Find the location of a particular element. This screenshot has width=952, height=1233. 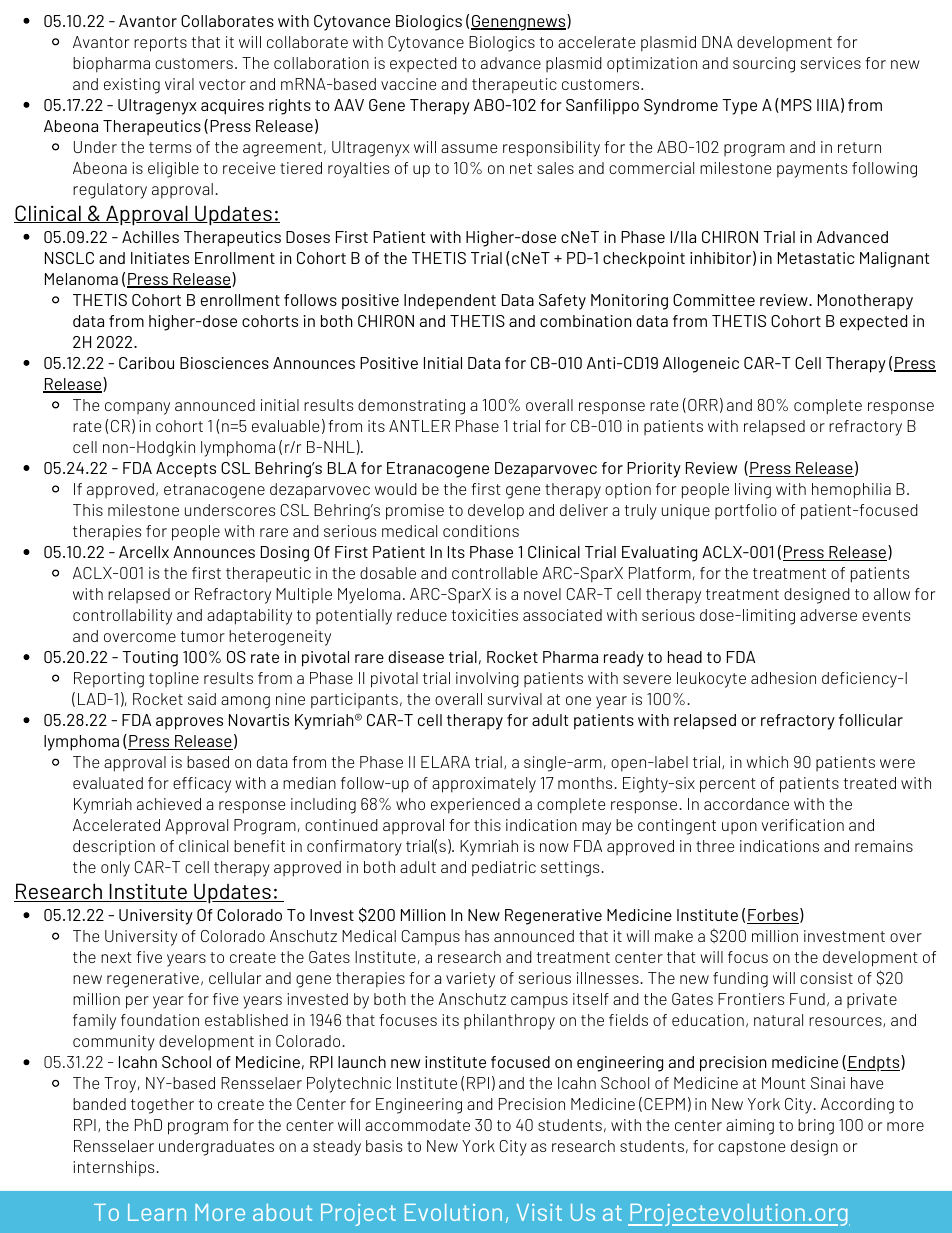

viral is located at coordinates (179, 84).
